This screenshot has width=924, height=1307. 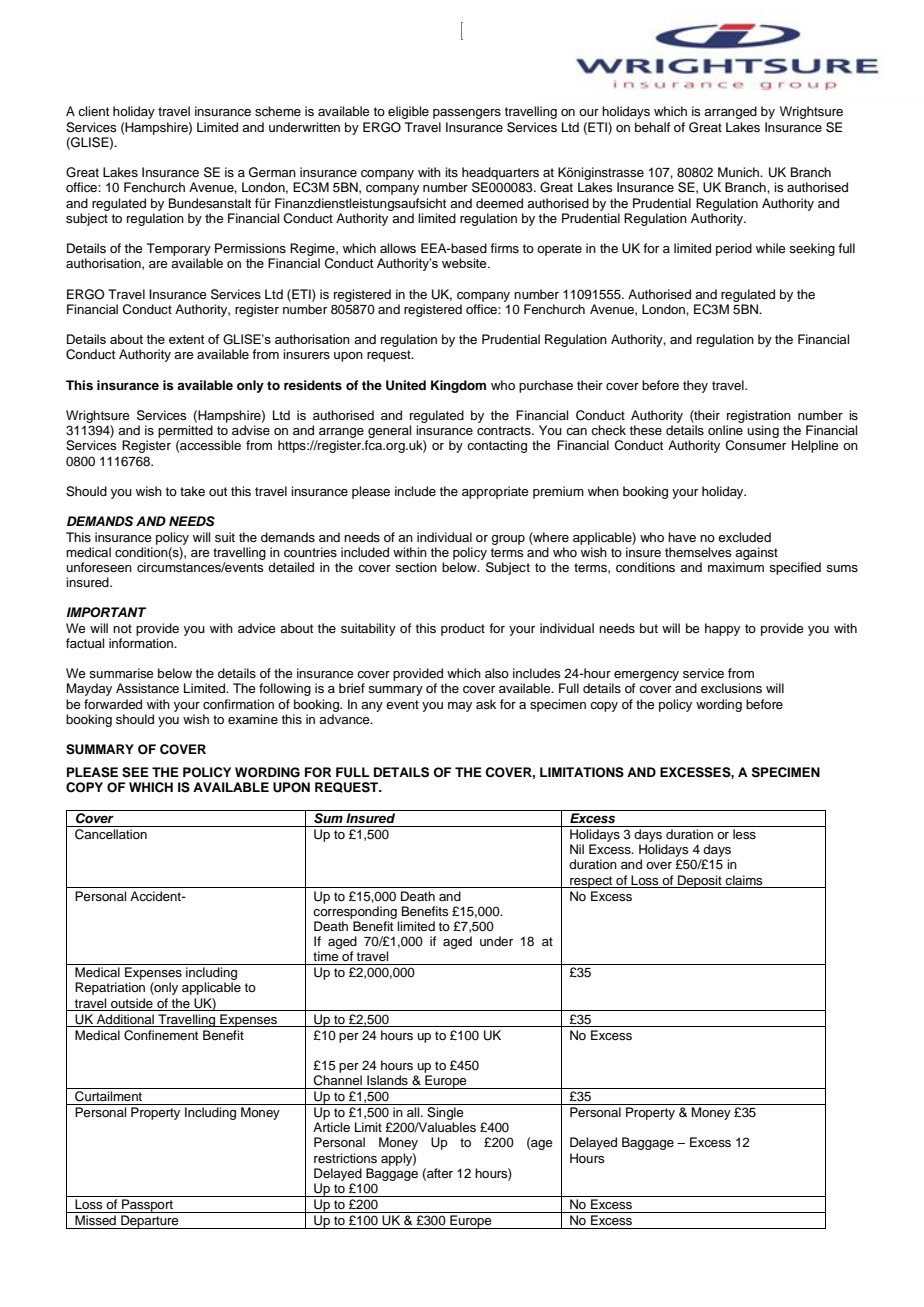 I want to click on Munich, so click(x=739, y=172).
